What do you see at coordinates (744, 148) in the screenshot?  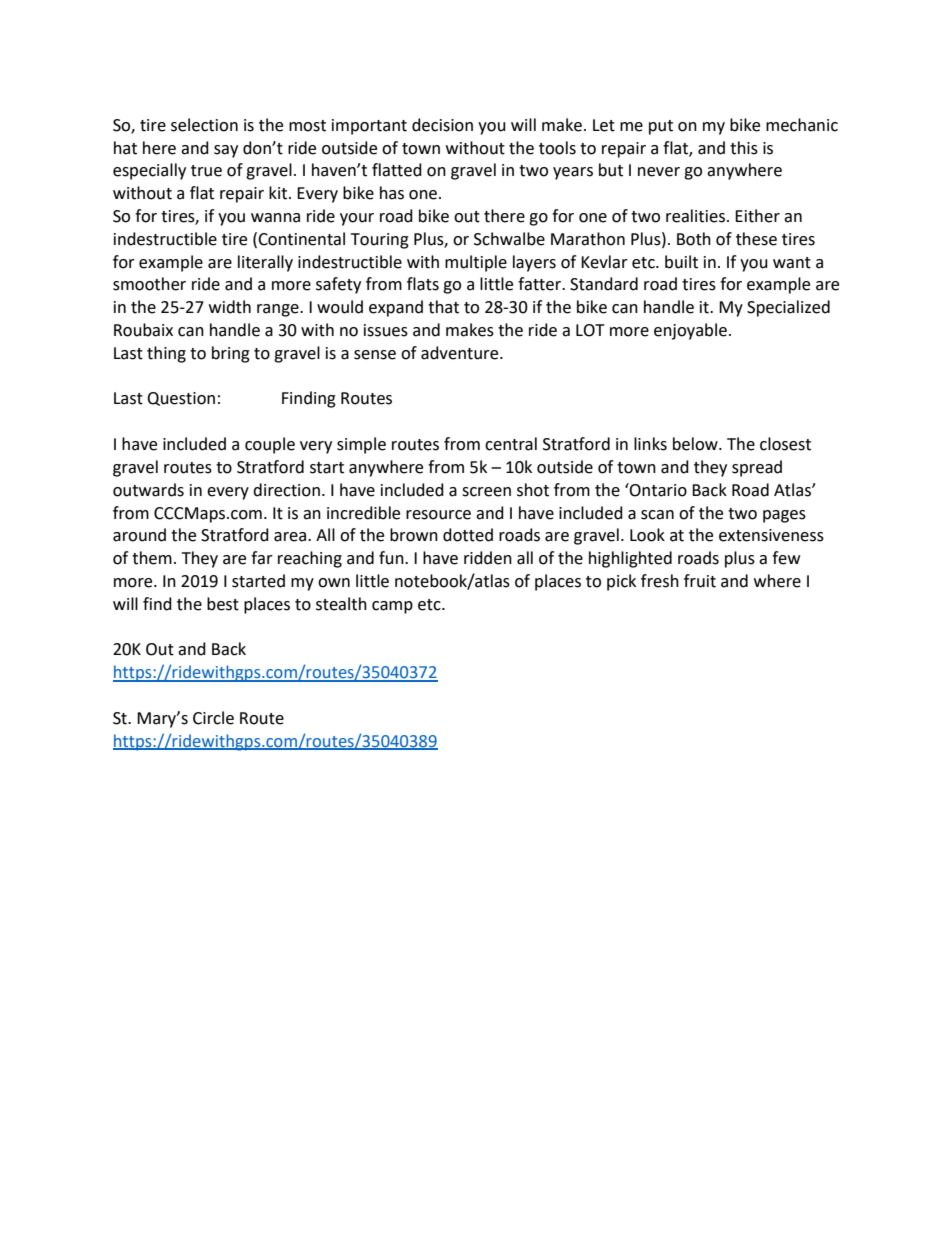 I see `this` at bounding box center [744, 148].
